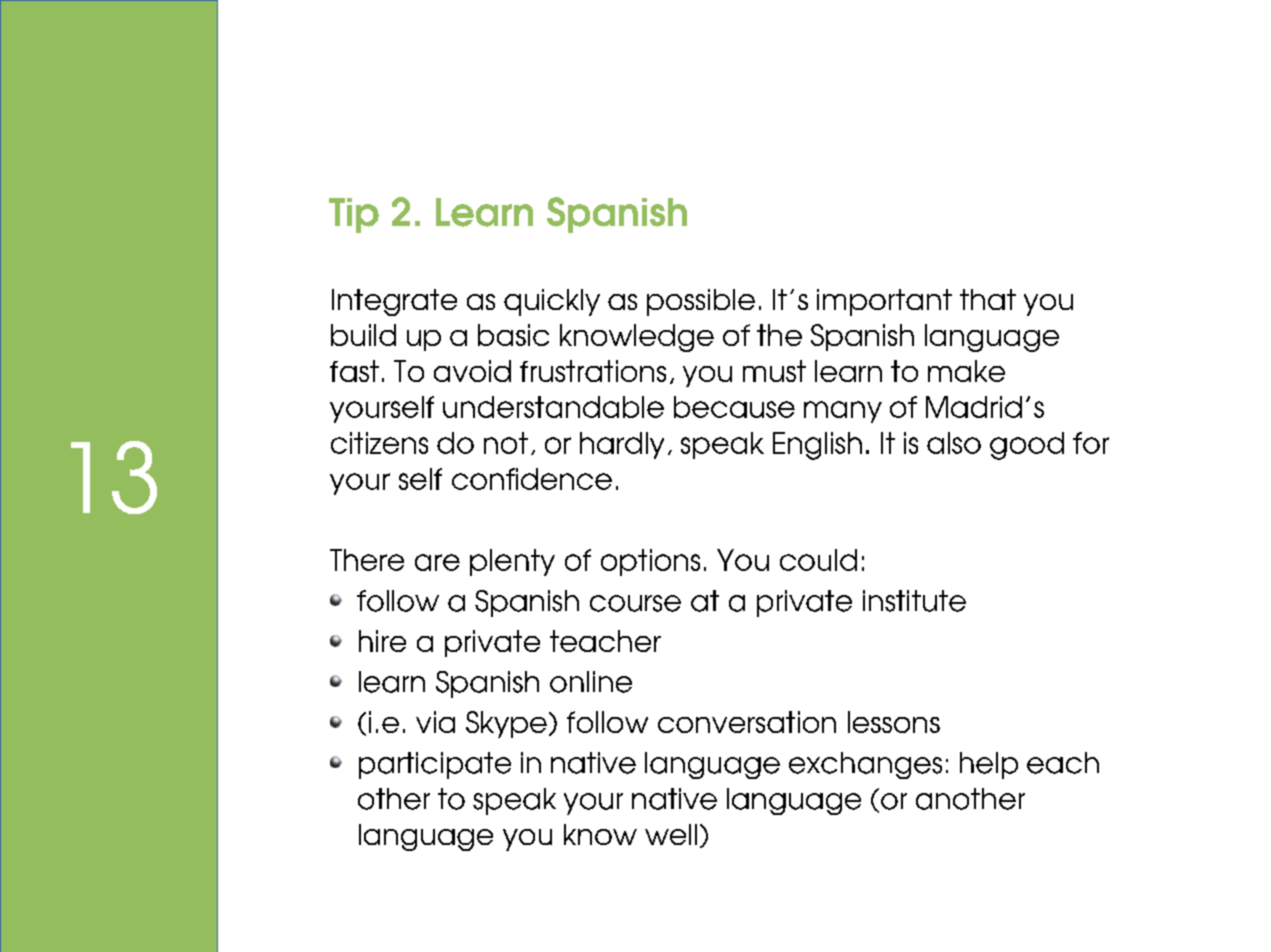  I want to click on that, so click(988, 299).
